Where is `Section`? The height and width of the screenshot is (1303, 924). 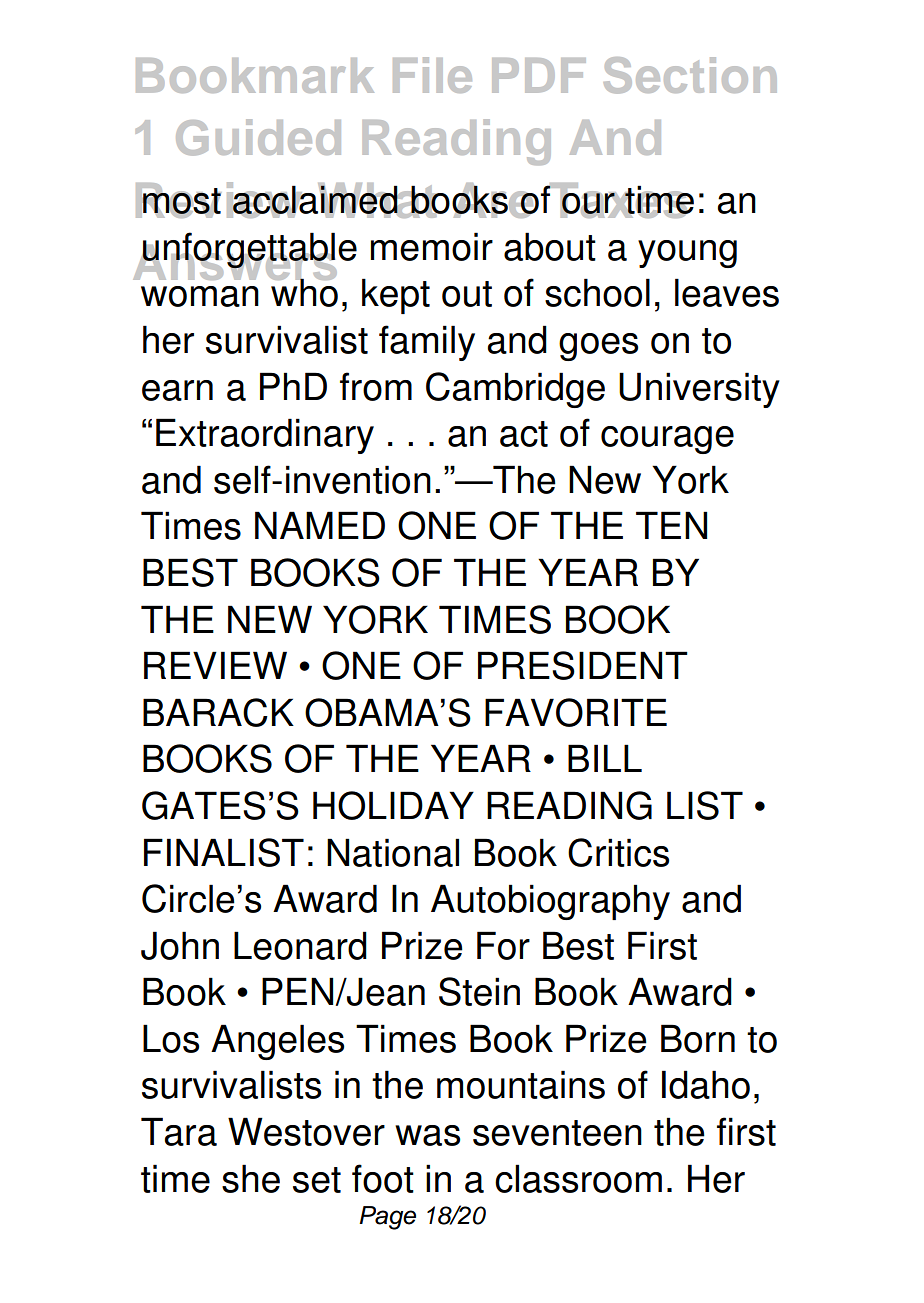
Section is located at coordinates (690, 75).
